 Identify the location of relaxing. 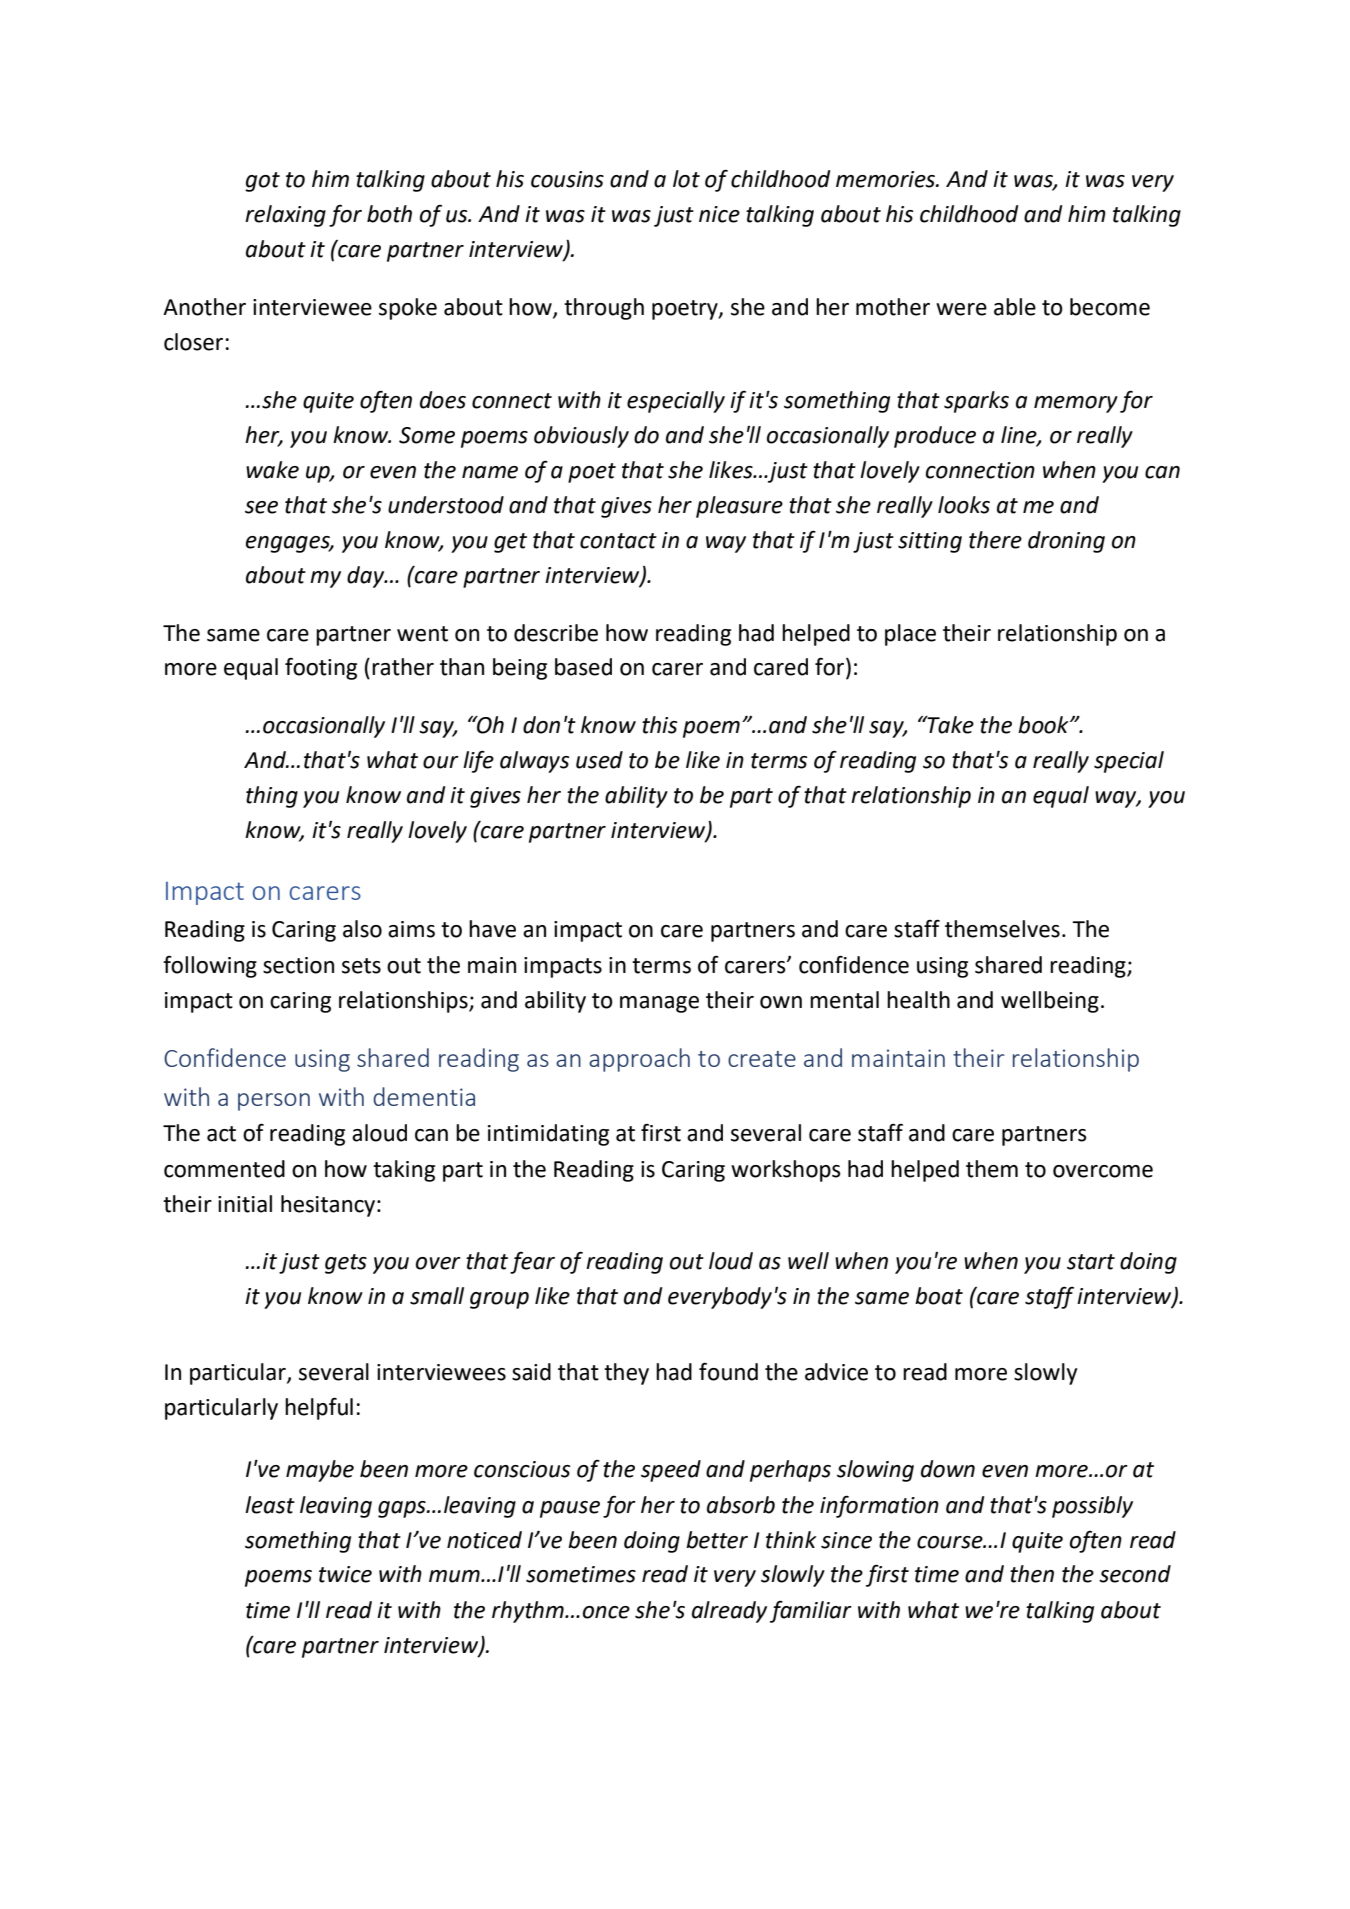
(285, 216).
